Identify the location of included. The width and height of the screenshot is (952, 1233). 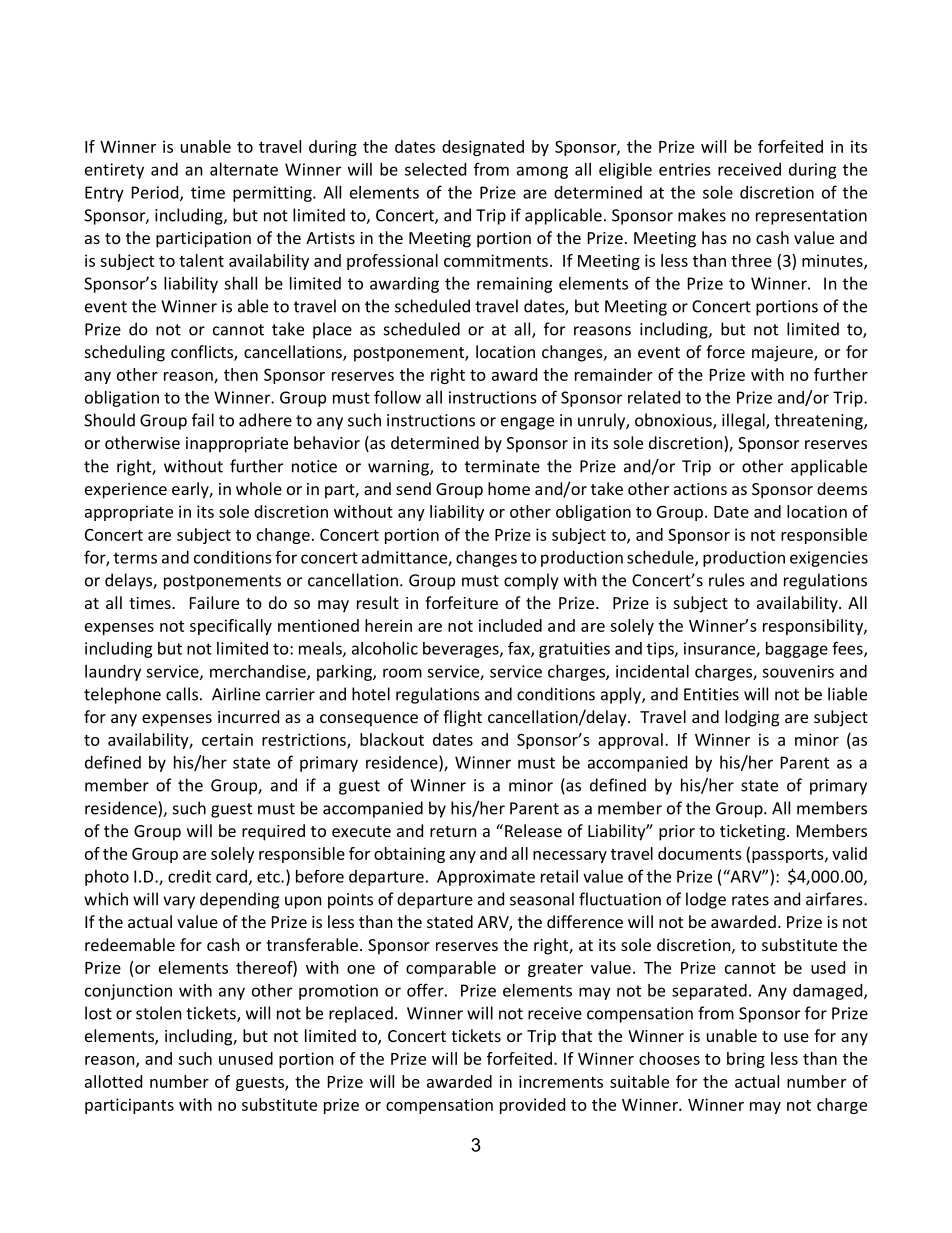
(510, 625).
